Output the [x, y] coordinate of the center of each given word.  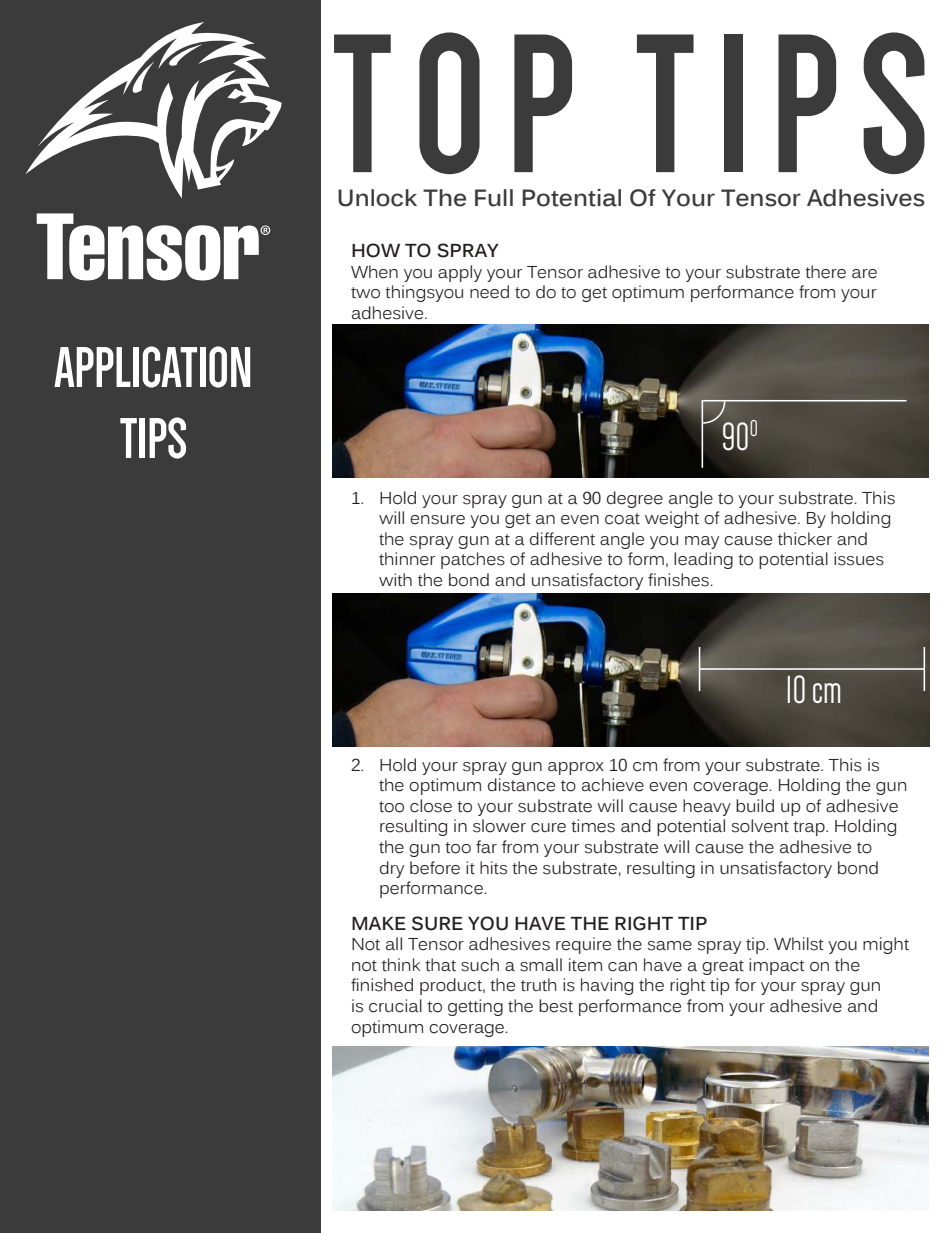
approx [576, 768]
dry [392, 869]
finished [382, 985]
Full [494, 198]
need [489, 292]
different [562, 539]
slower [499, 826]
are [864, 274]
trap [810, 828]
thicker [805, 539]
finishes [679, 580]
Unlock [377, 198]
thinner [407, 559]
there [825, 272]
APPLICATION [152, 367]
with [395, 579]
